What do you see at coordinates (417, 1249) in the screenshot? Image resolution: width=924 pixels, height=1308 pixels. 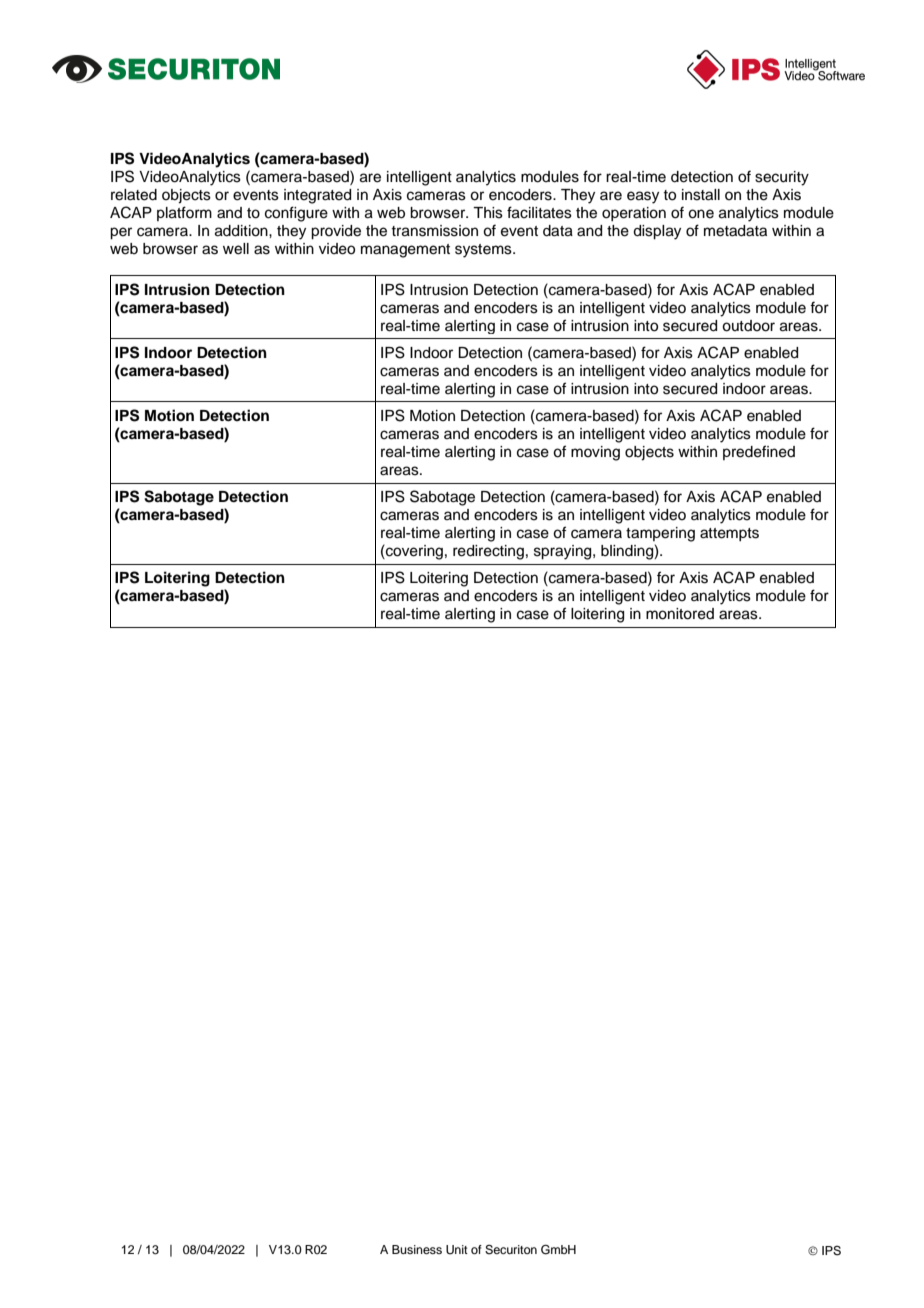 I see `Business` at bounding box center [417, 1249].
